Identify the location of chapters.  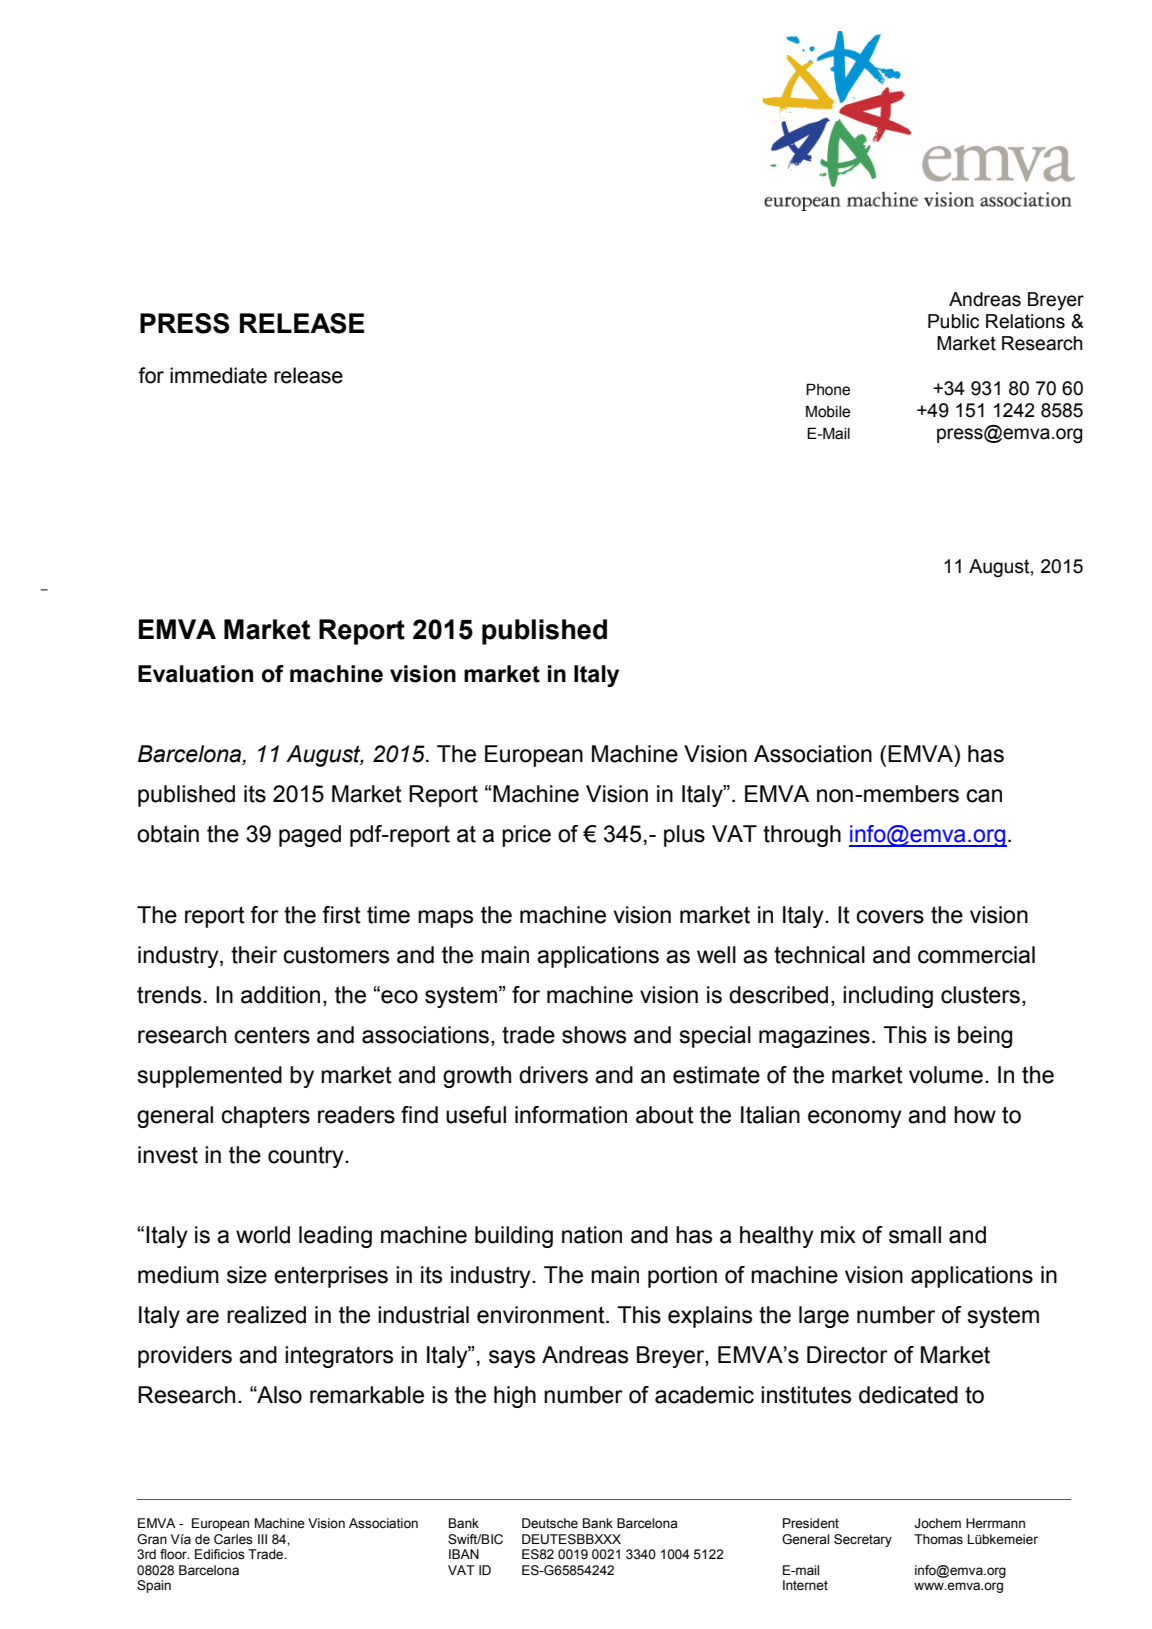
(265, 1117).
